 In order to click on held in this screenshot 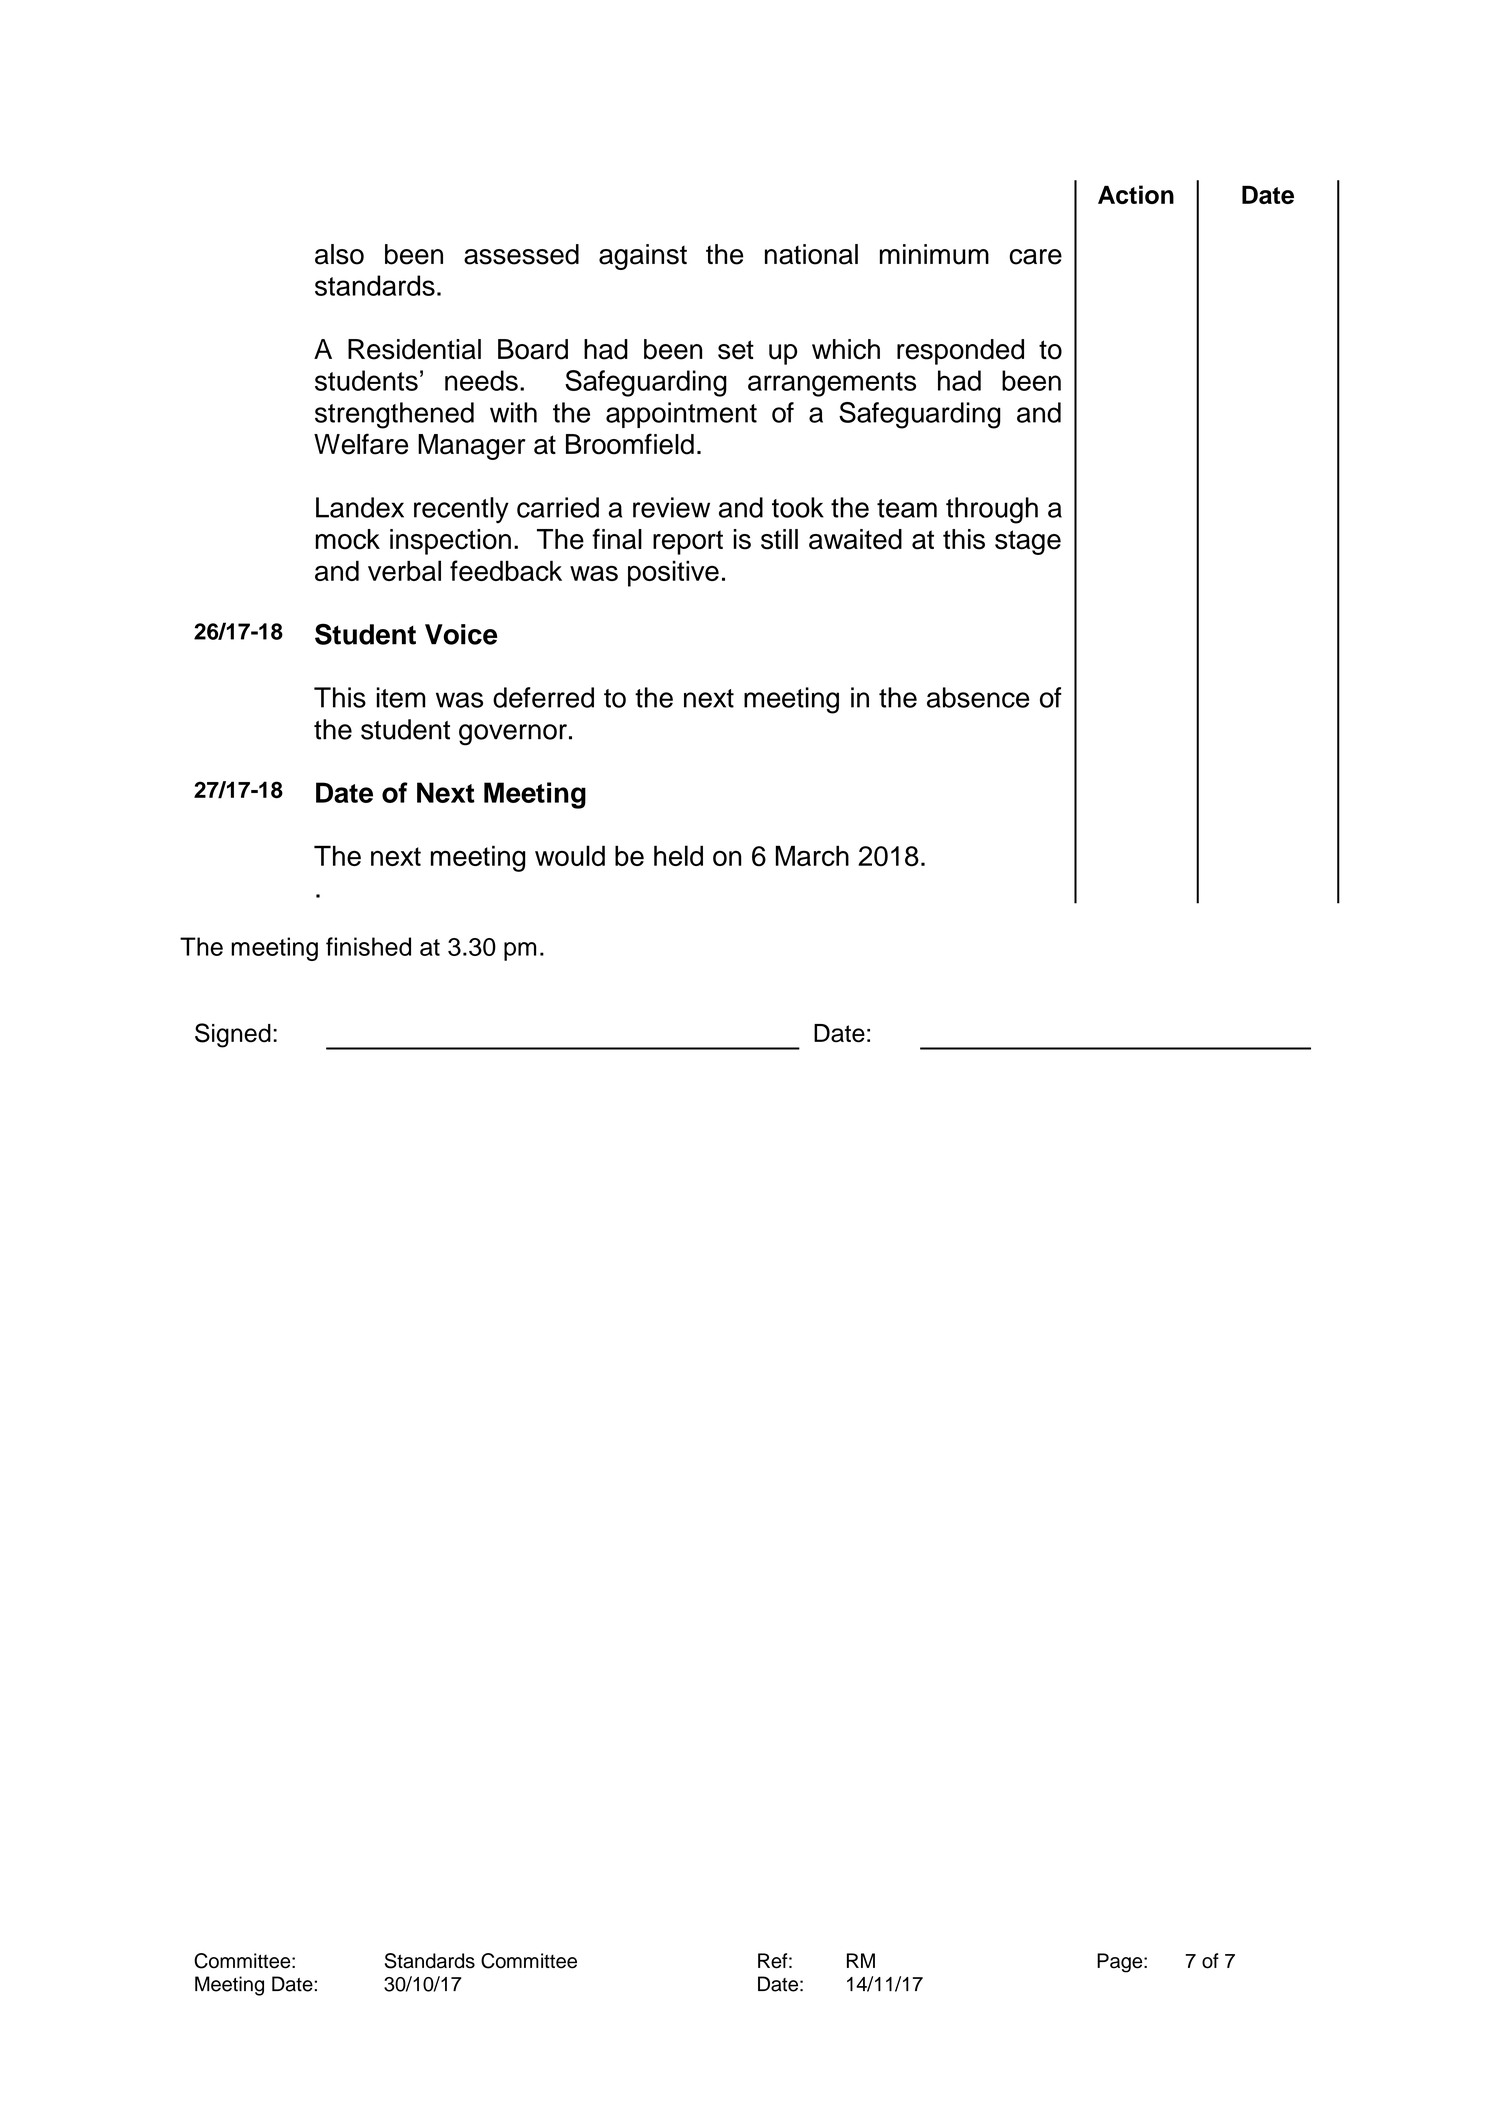, I will do `click(678, 855)`.
